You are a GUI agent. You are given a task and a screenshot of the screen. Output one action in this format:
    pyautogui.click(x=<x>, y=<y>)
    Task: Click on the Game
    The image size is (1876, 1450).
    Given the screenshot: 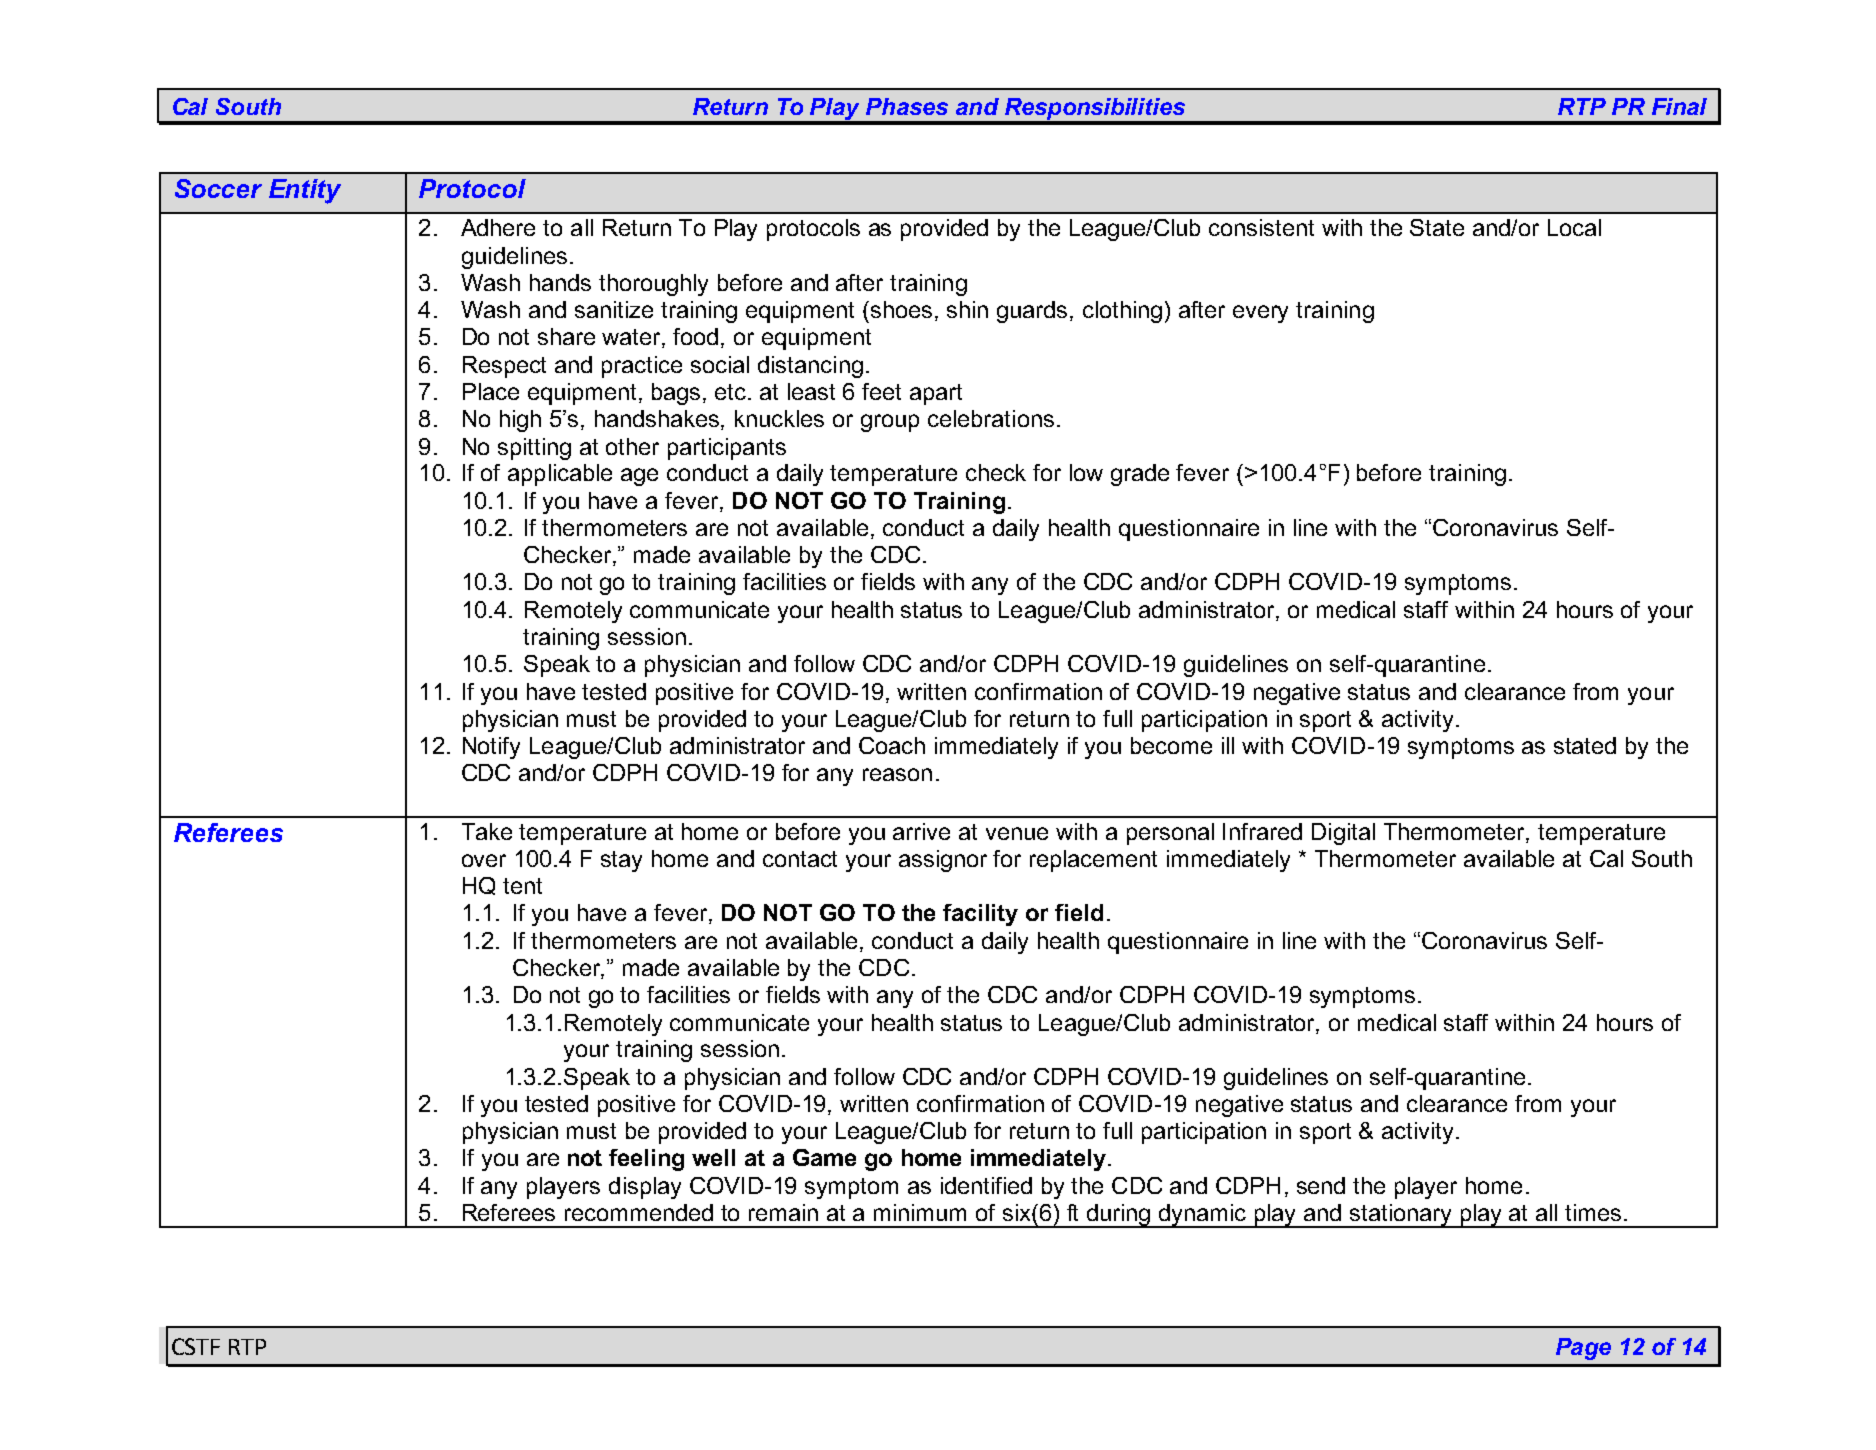 What is the action you would take?
    pyautogui.click(x=824, y=1157)
